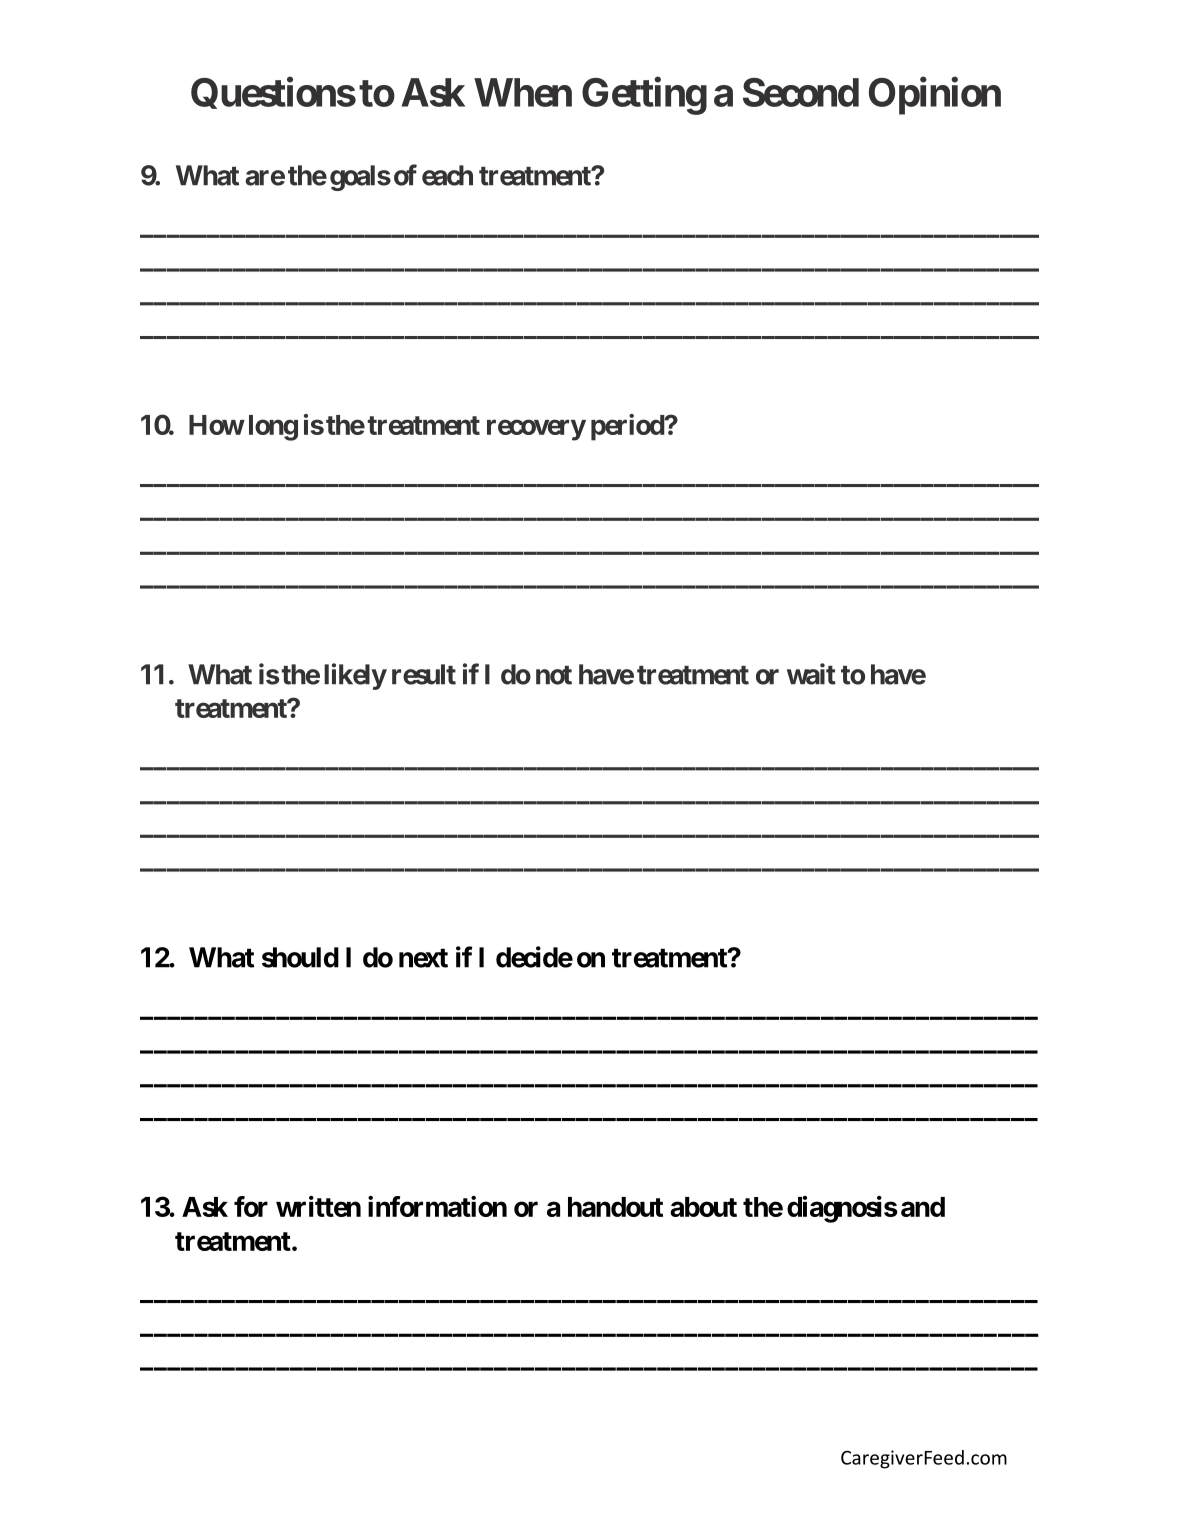  Describe the element at coordinates (801, 92) in the screenshot. I see `Second` at that location.
